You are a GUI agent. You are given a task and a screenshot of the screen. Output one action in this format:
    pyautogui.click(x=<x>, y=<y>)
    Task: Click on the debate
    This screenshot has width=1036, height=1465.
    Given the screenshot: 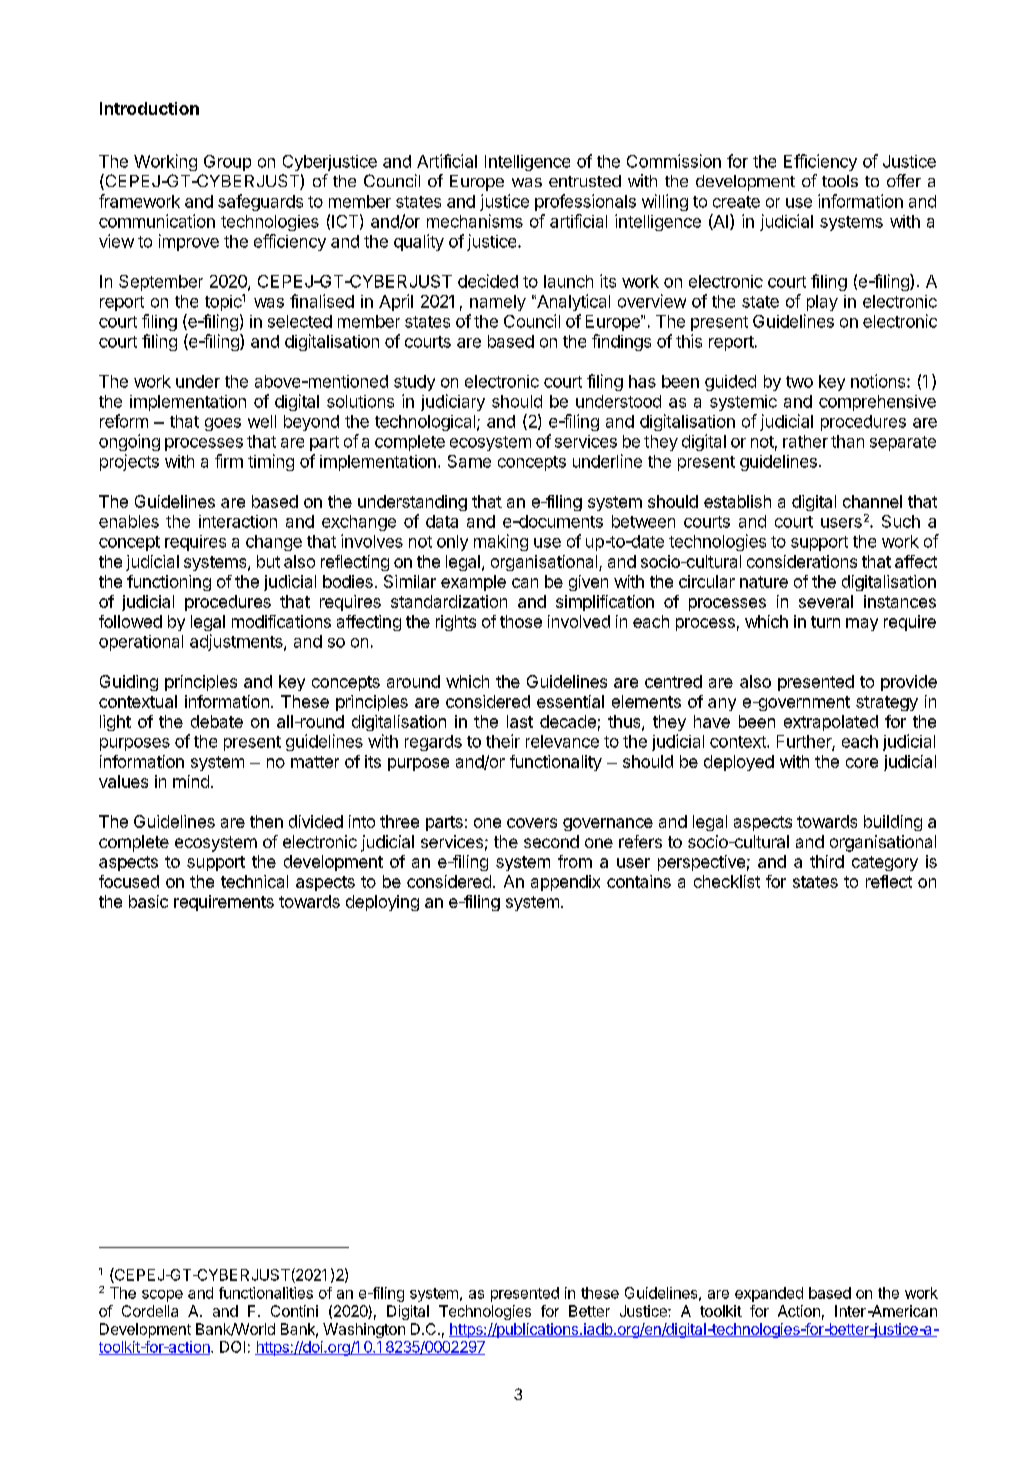 What is the action you would take?
    pyautogui.click(x=217, y=721)
